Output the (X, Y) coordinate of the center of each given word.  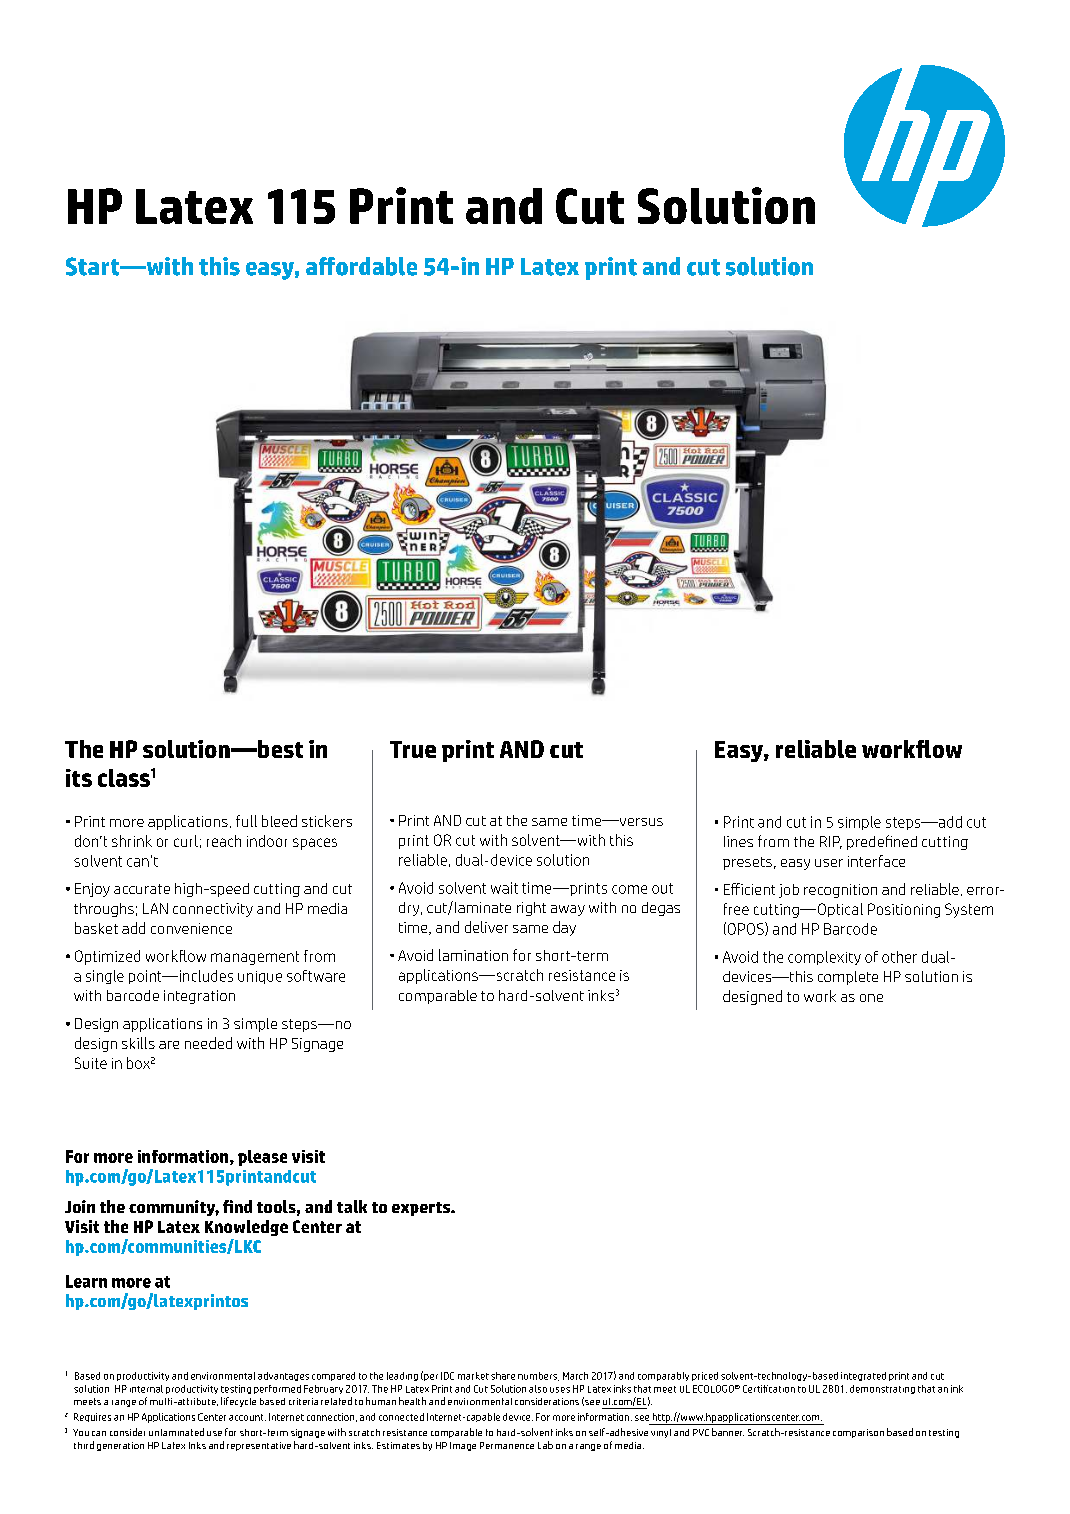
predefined (882, 842)
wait (504, 888)
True (413, 749)
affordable (361, 266)
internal (146, 1389)
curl (186, 841)
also (538, 1389)
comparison (858, 1433)
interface (876, 861)
